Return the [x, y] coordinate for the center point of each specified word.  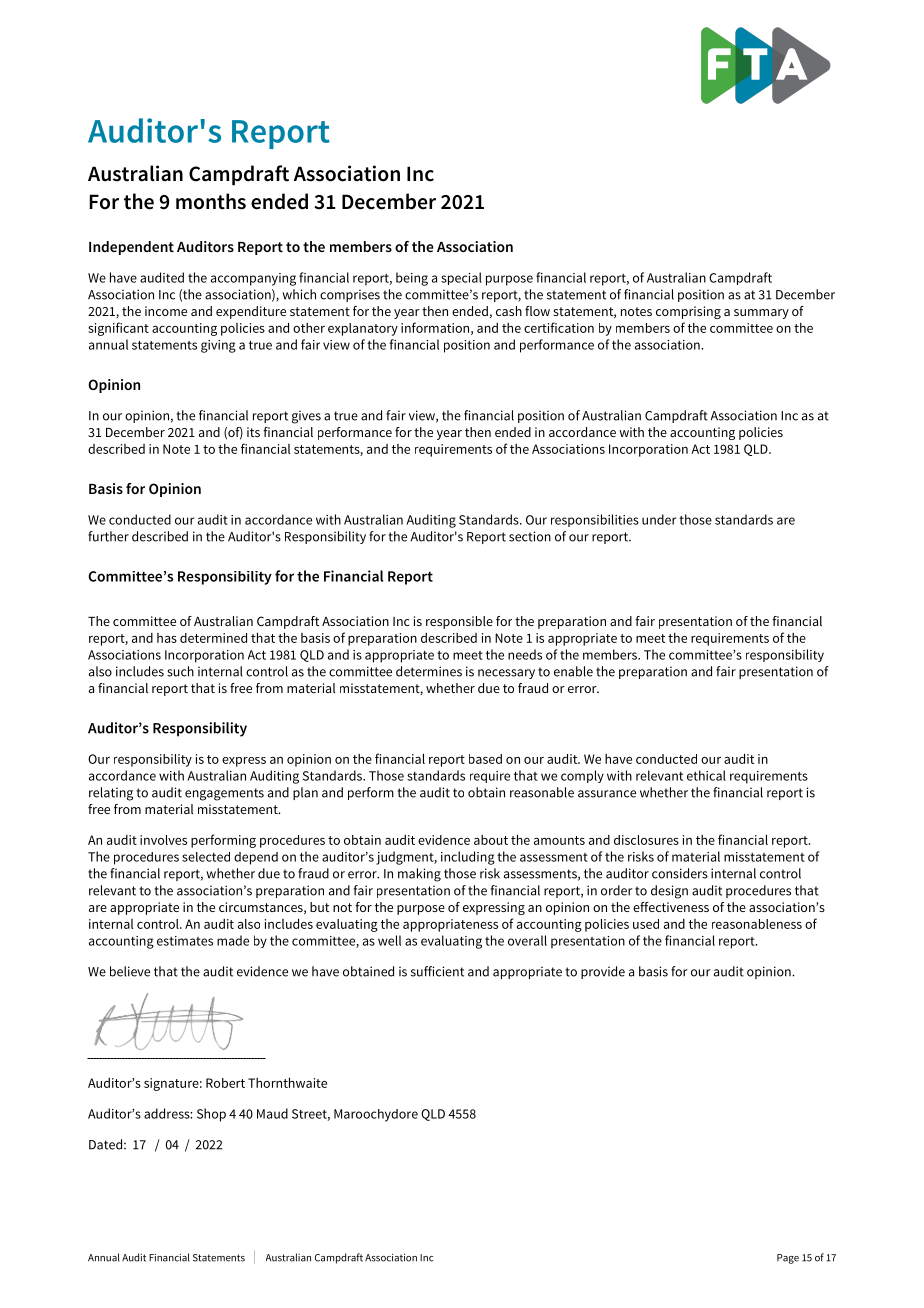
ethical [706, 775]
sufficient [437, 971]
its [253, 432]
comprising [688, 312]
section [530, 536]
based [485, 759]
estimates [185, 941]
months [211, 201]
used [646, 924]
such [180, 671]
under [659, 519]
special [461, 278]
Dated [105, 1144]
